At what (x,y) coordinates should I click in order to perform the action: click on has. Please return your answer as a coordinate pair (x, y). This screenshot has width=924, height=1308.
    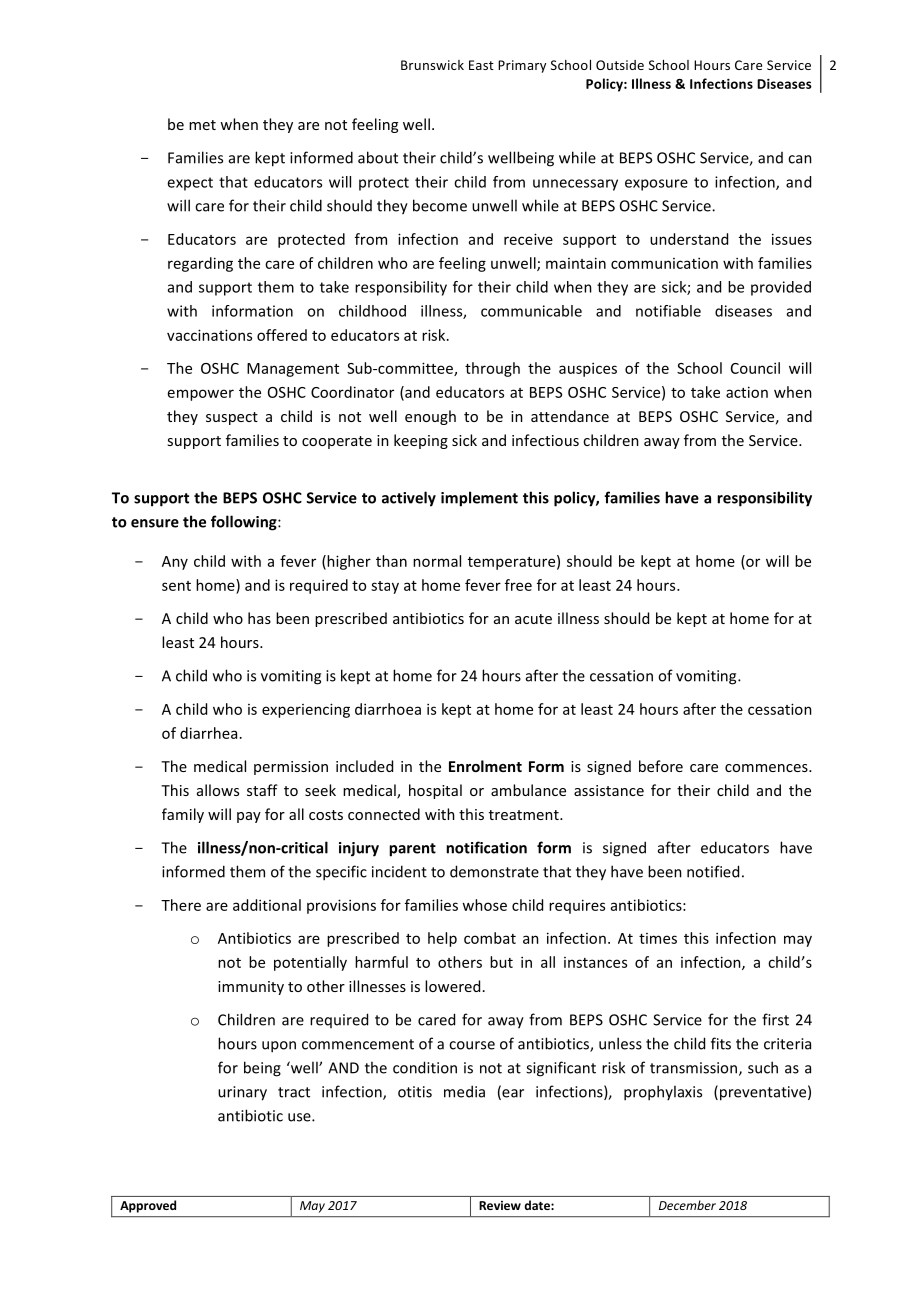
    Looking at the image, I should click on (259, 618).
